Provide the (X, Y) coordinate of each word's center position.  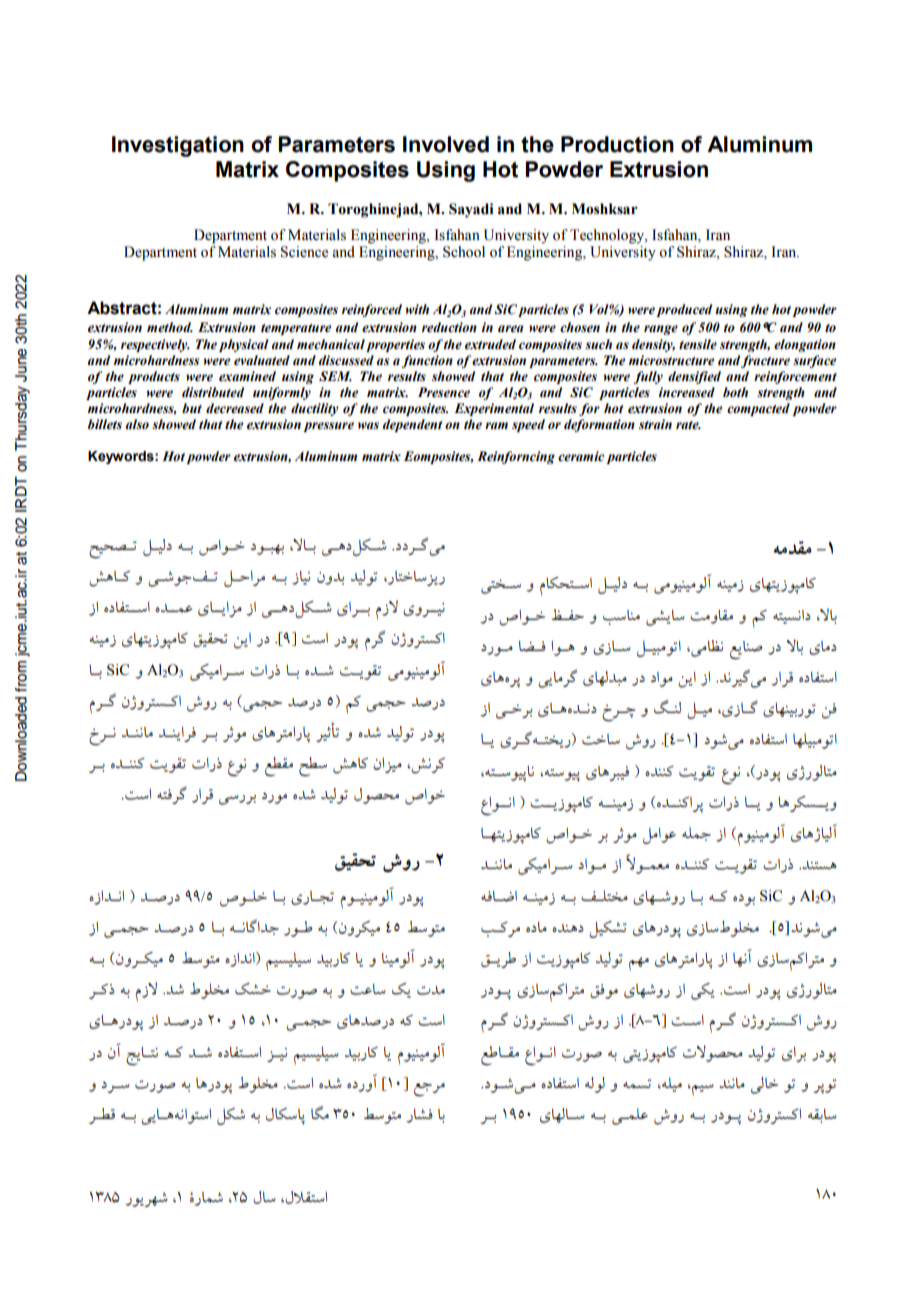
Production (617, 144)
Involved (446, 144)
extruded (490, 344)
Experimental (494, 409)
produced (684, 310)
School (464, 252)
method (170, 327)
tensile (698, 344)
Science (304, 252)
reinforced (372, 310)
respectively (155, 345)
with (417, 309)
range (661, 330)
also (137, 424)
